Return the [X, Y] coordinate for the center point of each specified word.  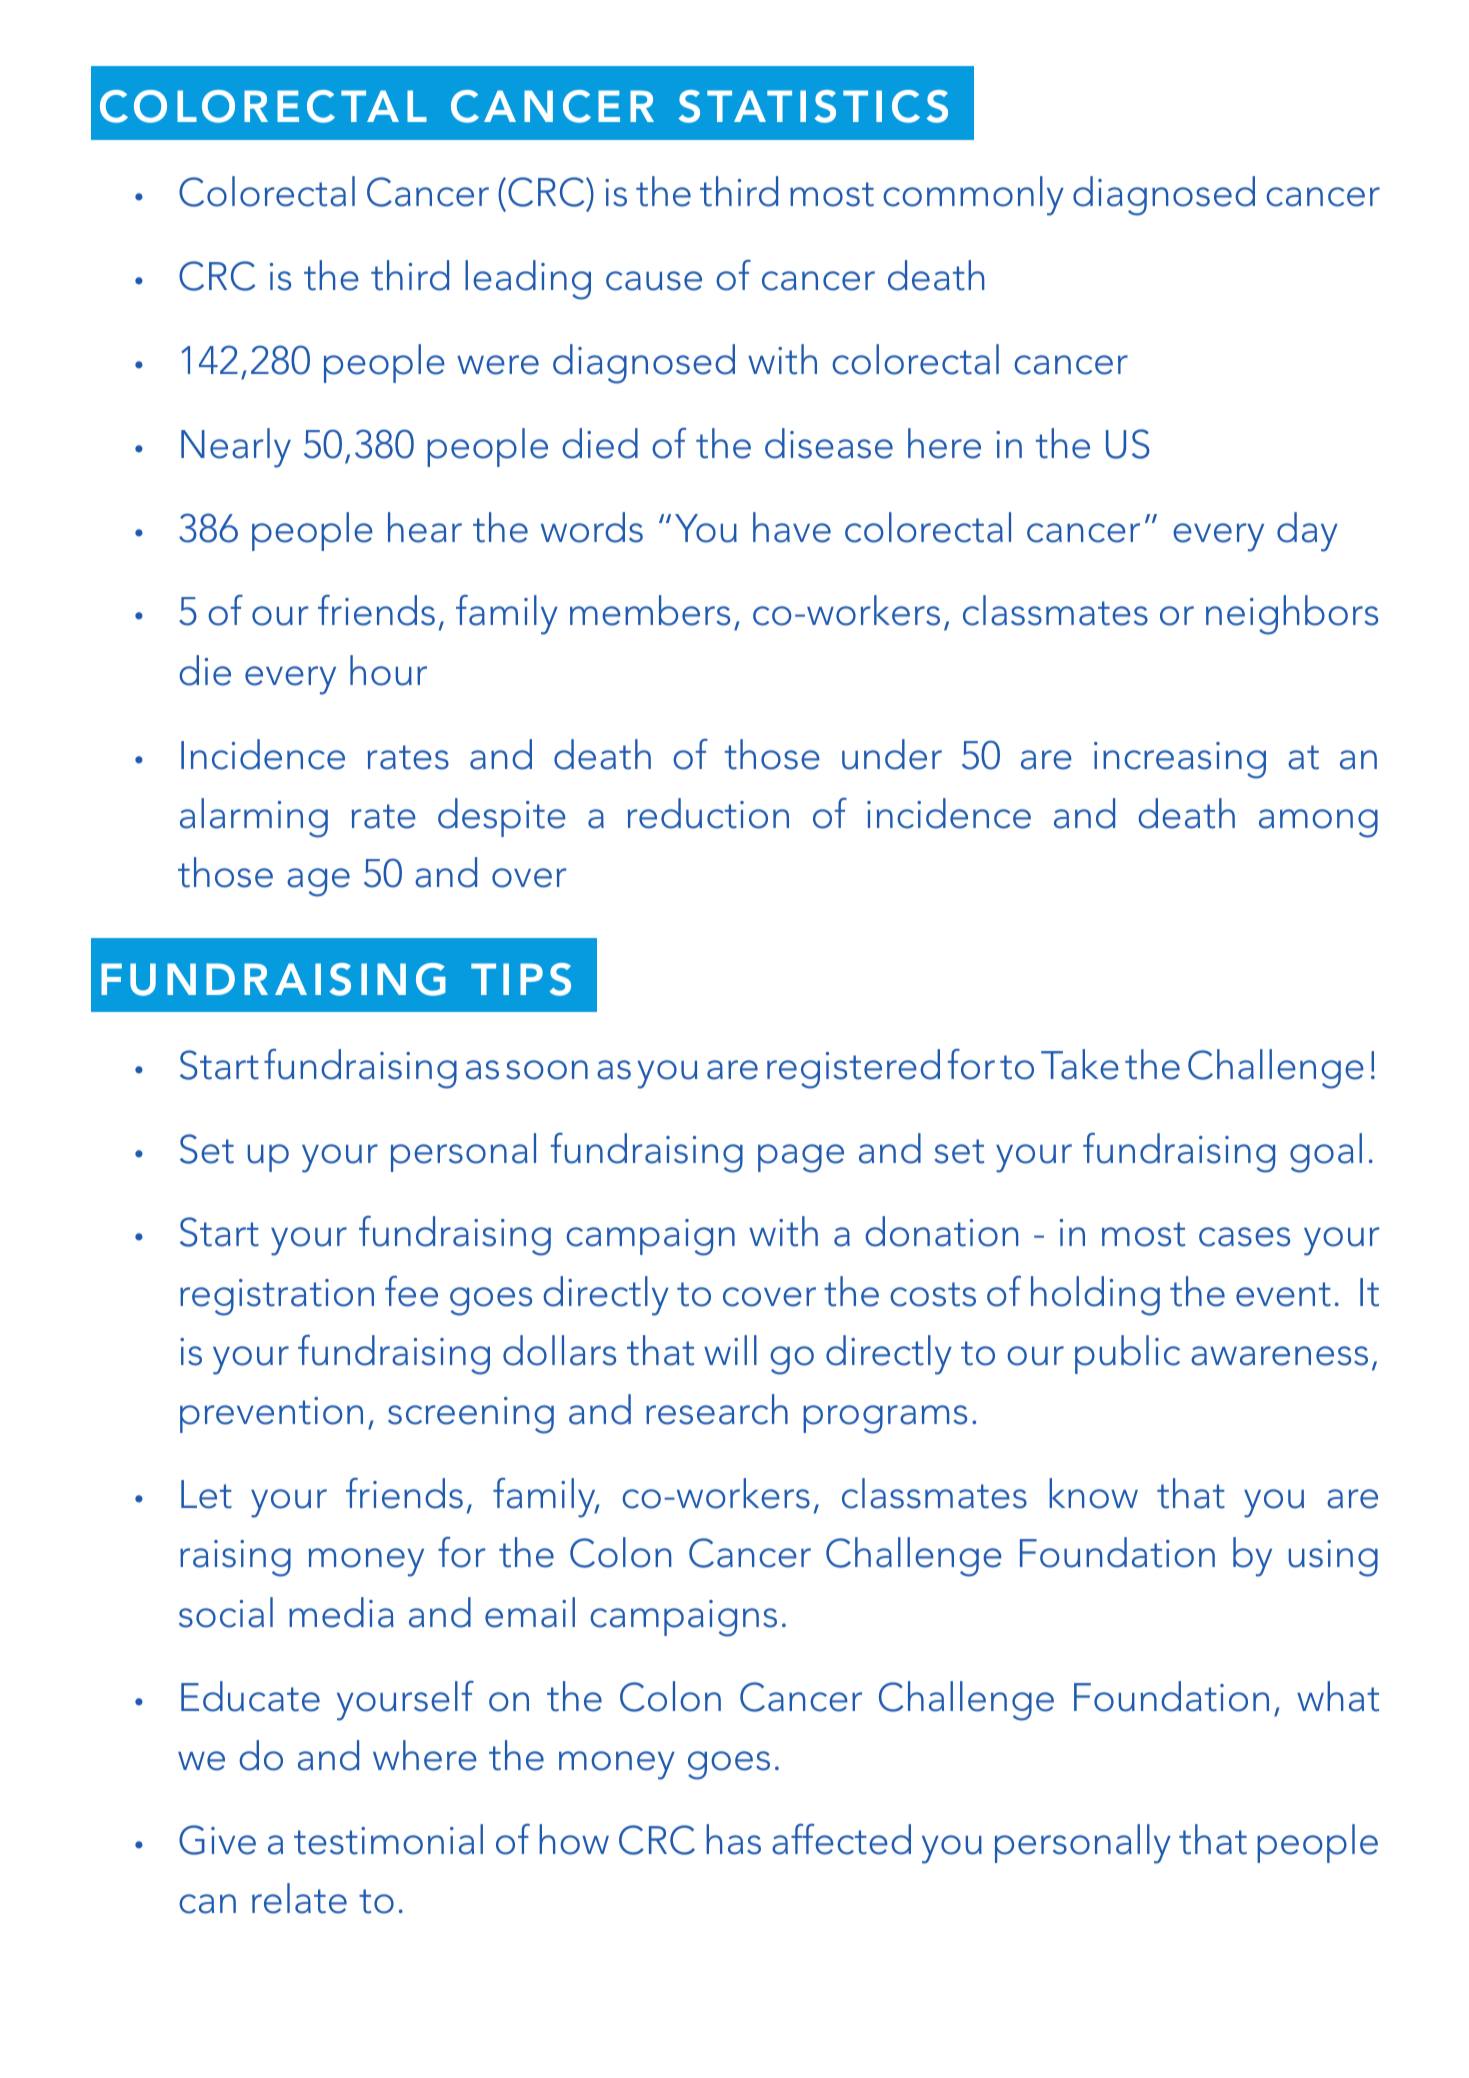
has [733, 1839]
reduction [708, 813]
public [1127, 1354]
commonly [973, 196]
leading [528, 280]
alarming [254, 818]
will [730, 1350]
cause [654, 281]
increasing [1180, 760]
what [1338, 1696]
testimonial [388, 1839]
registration [277, 1297]
